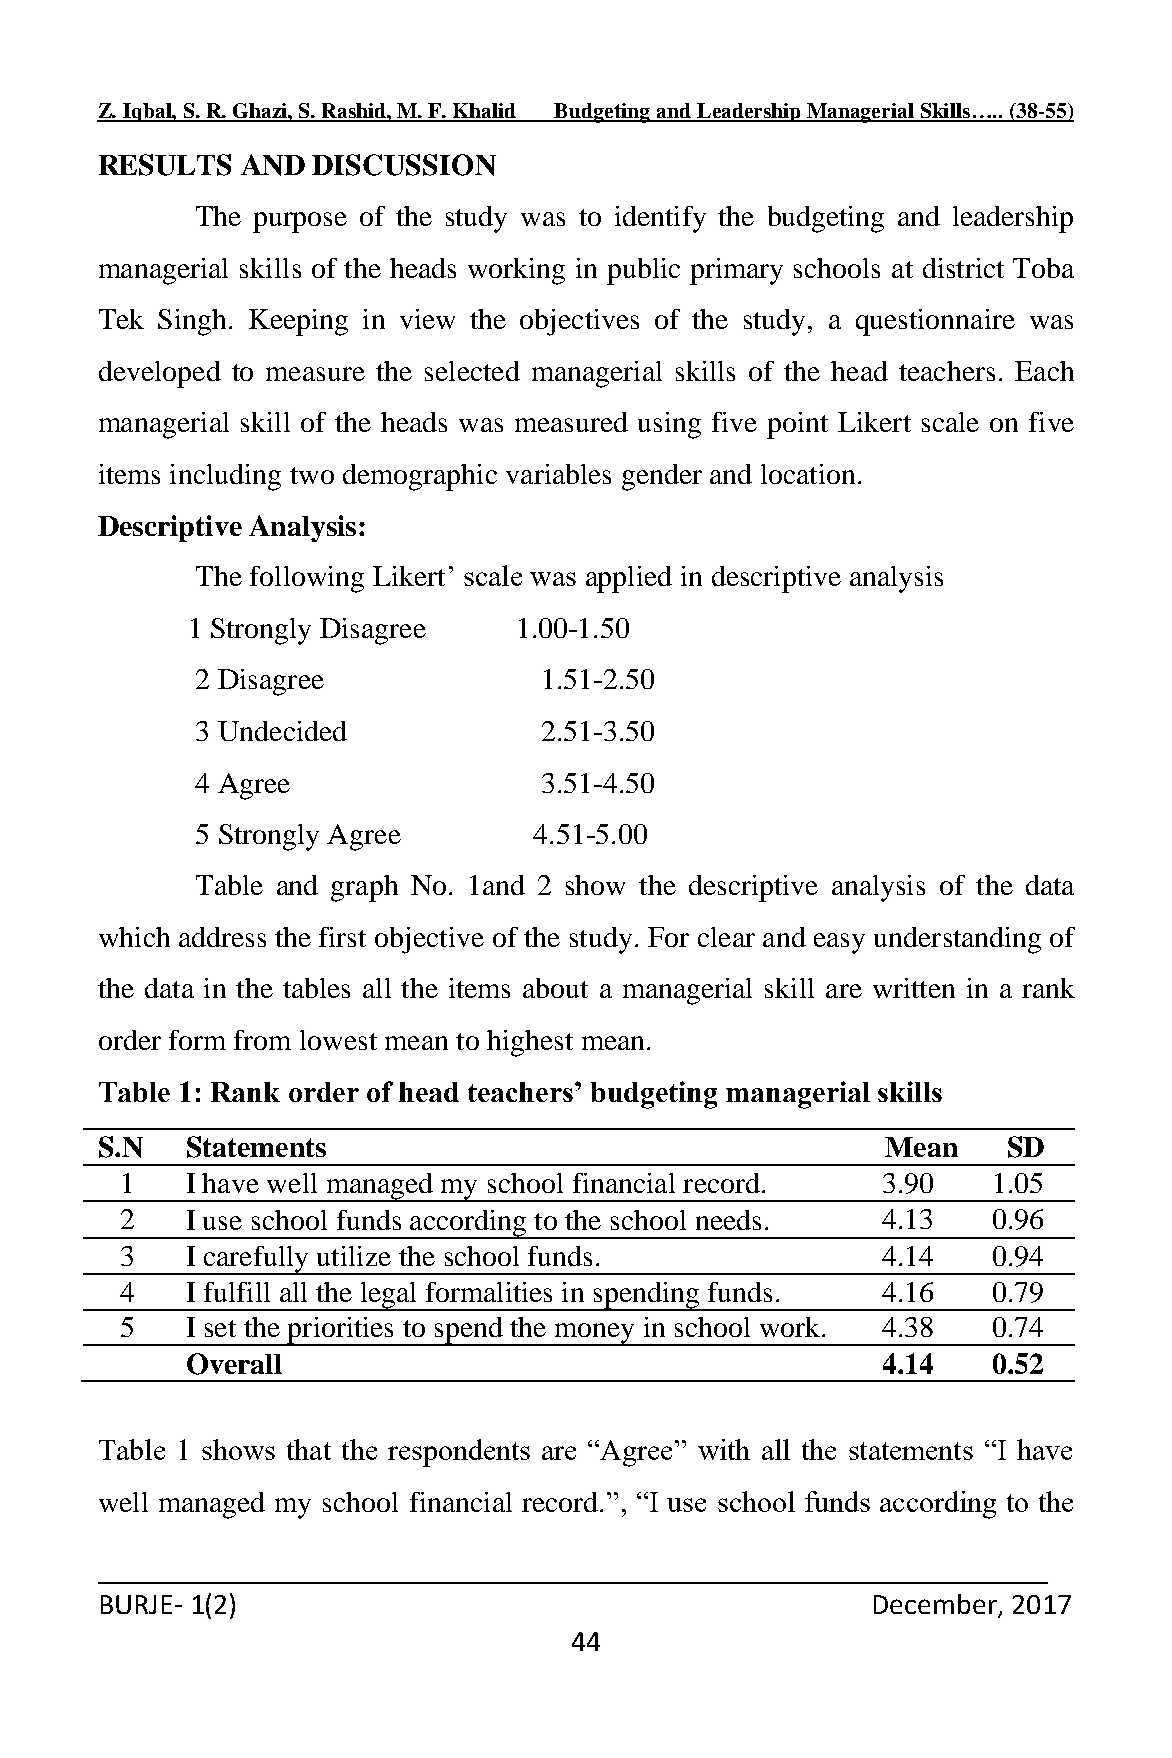 The image size is (1172, 1758). What do you see at coordinates (222, 937) in the image?
I see `address` at bounding box center [222, 937].
